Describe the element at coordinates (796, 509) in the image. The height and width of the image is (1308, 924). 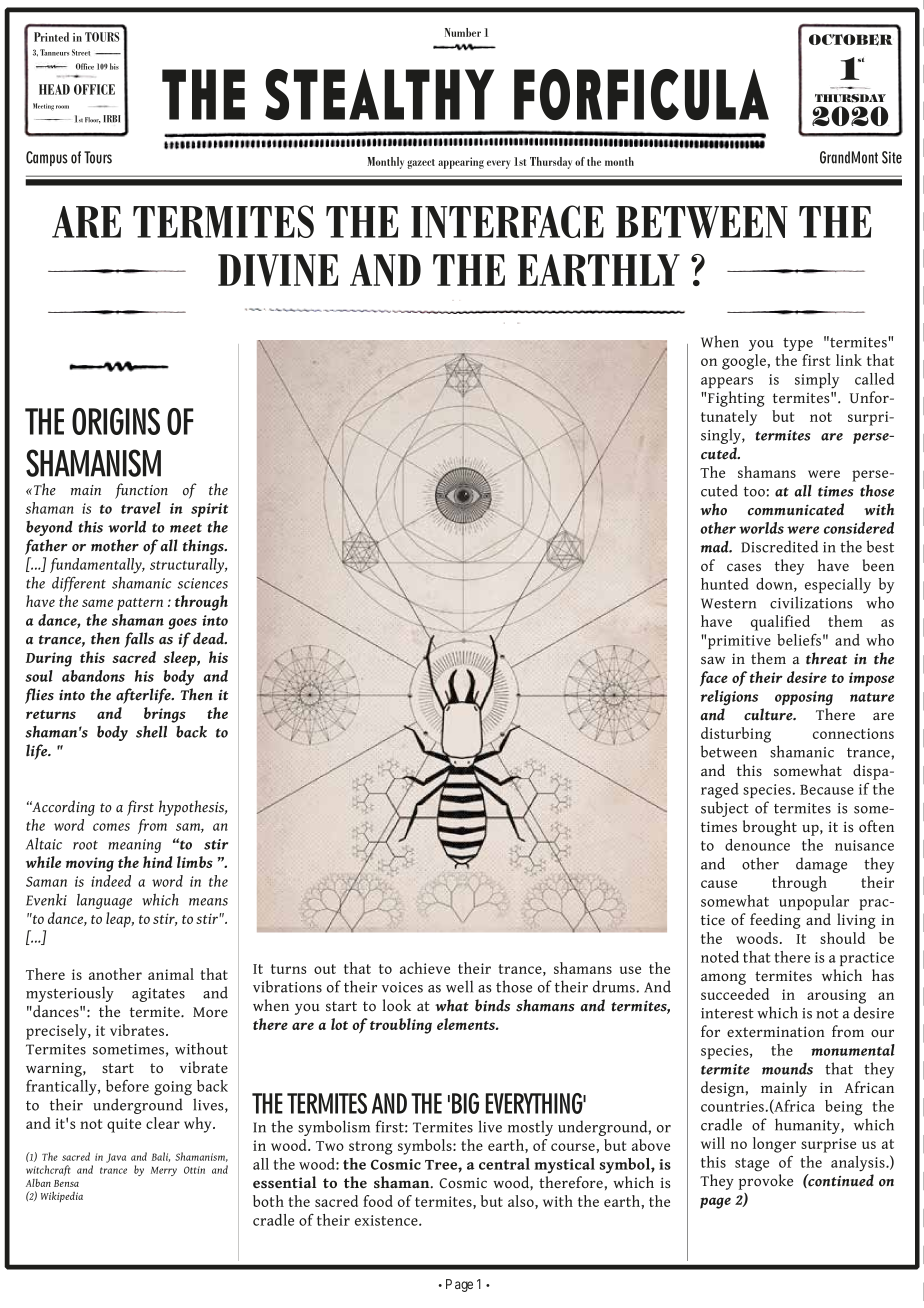
I see `communicated` at that location.
